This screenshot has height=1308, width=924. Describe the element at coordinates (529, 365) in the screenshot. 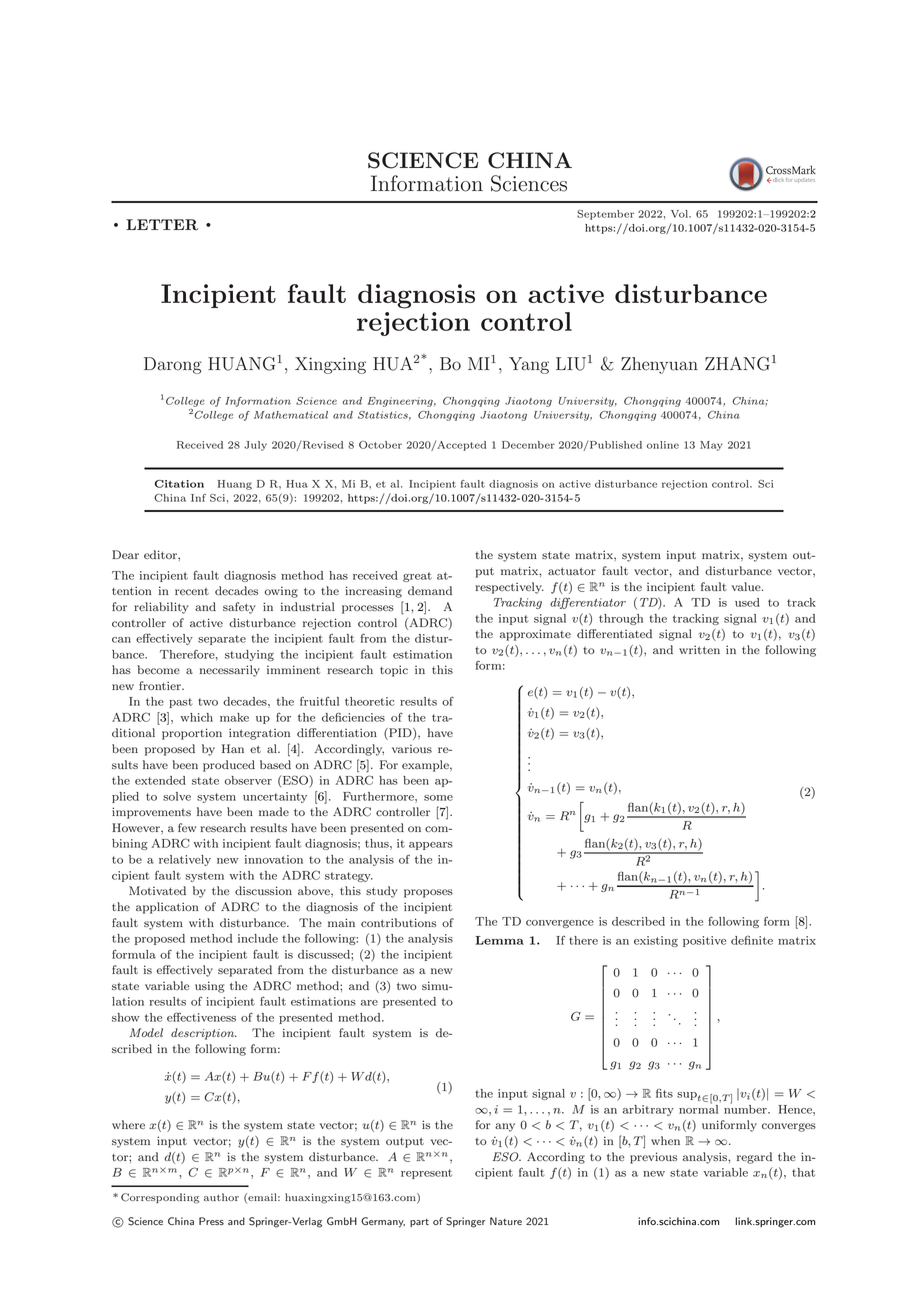

I see `Yang` at that location.
